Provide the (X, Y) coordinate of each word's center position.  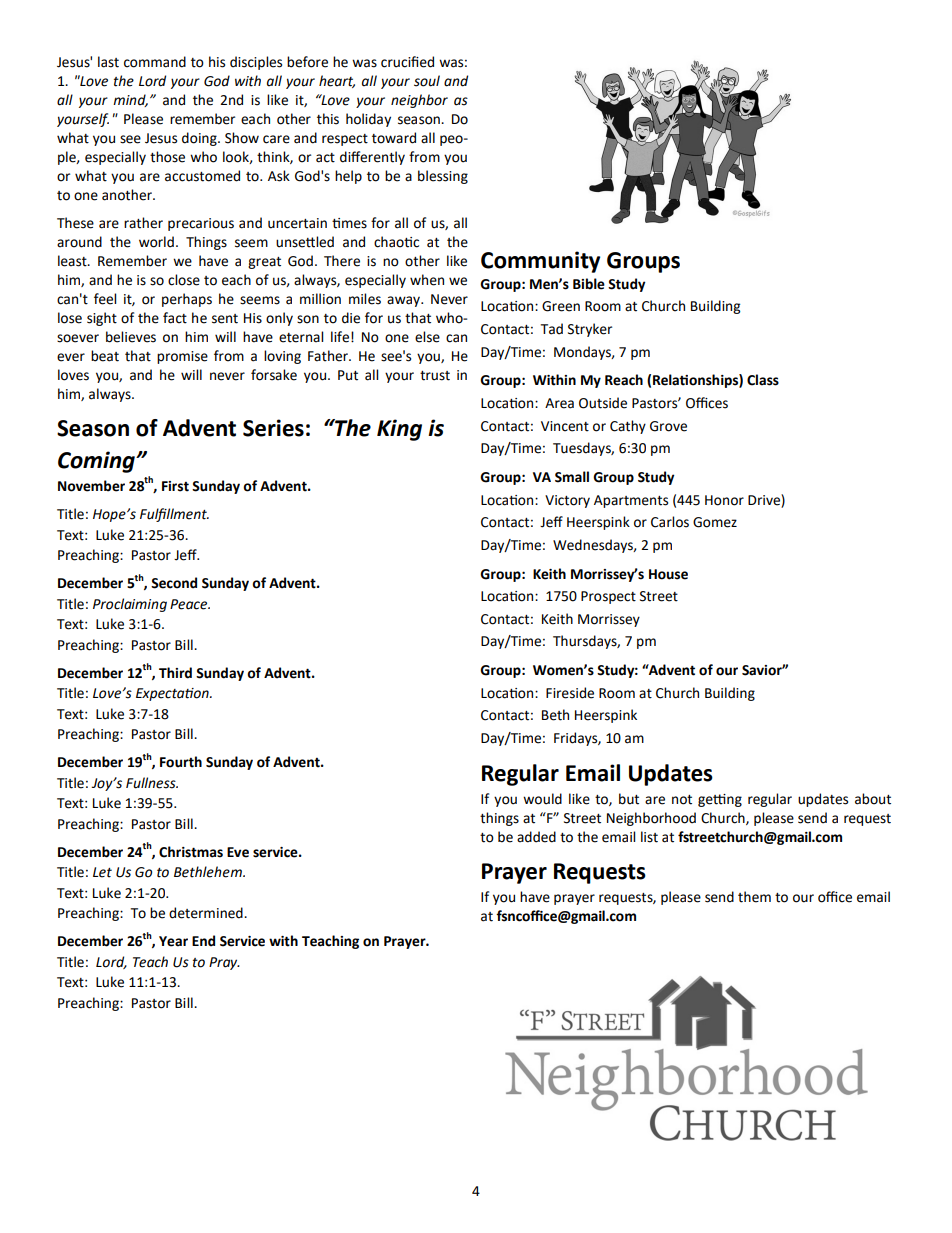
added (536, 837)
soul (427, 81)
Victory (567, 501)
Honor (724, 500)
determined (207, 913)
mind (130, 100)
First (175, 486)
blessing (443, 177)
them (754, 897)
